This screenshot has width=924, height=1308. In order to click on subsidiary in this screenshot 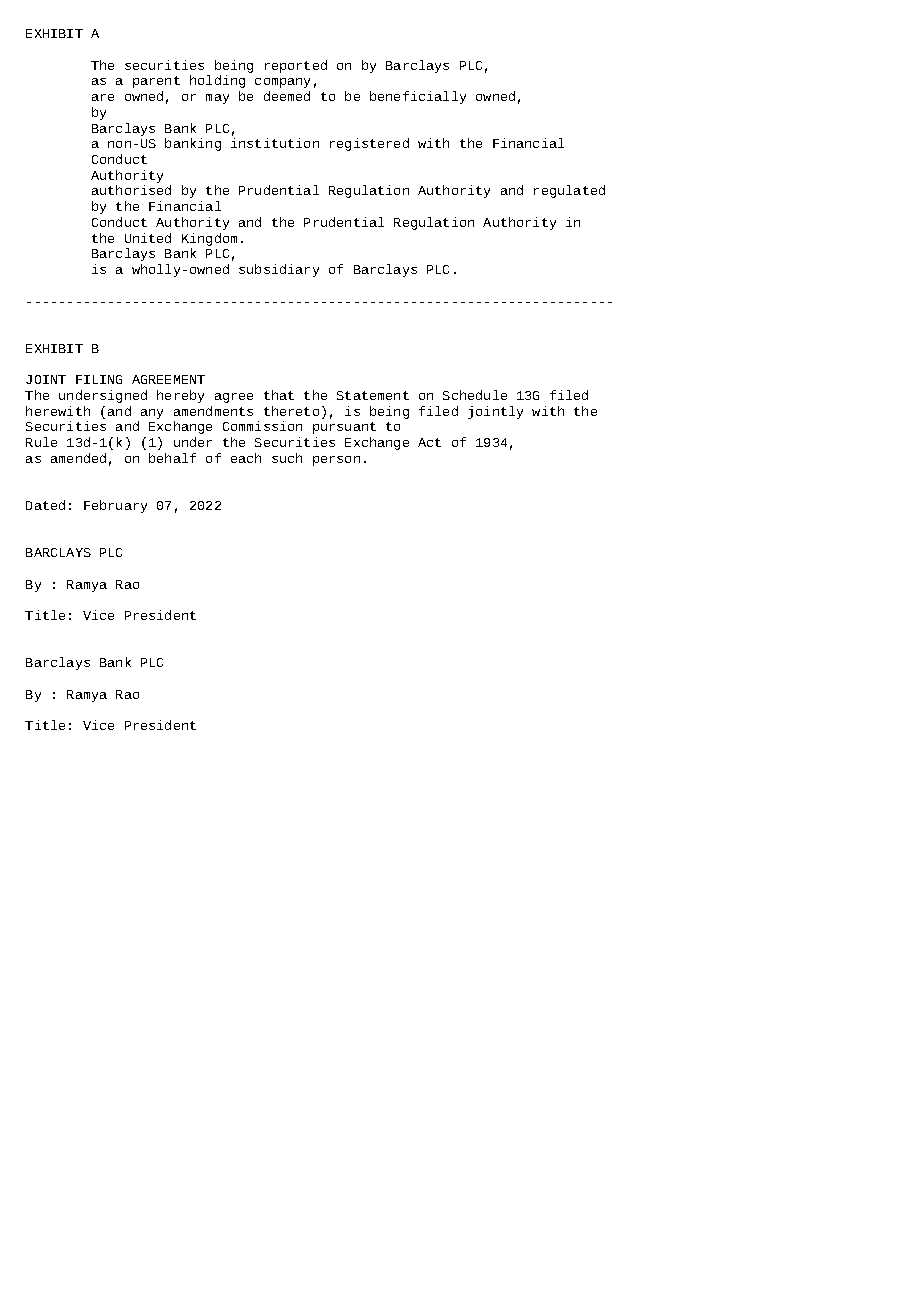, I will do `click(279, 270)`.
